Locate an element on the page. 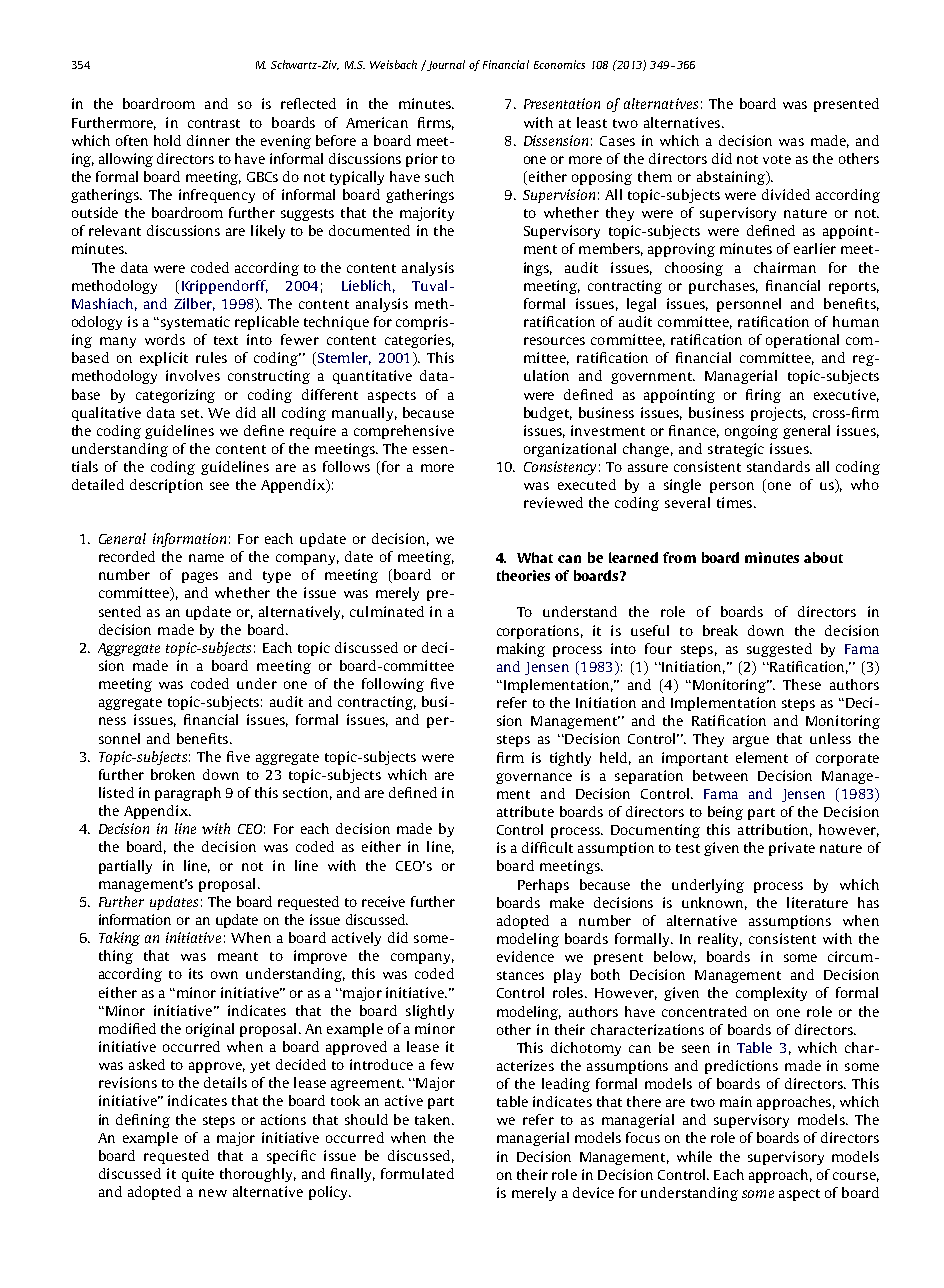 The height and width of the image is (1288, 944). quite is located at coordinates (198, 1175).
